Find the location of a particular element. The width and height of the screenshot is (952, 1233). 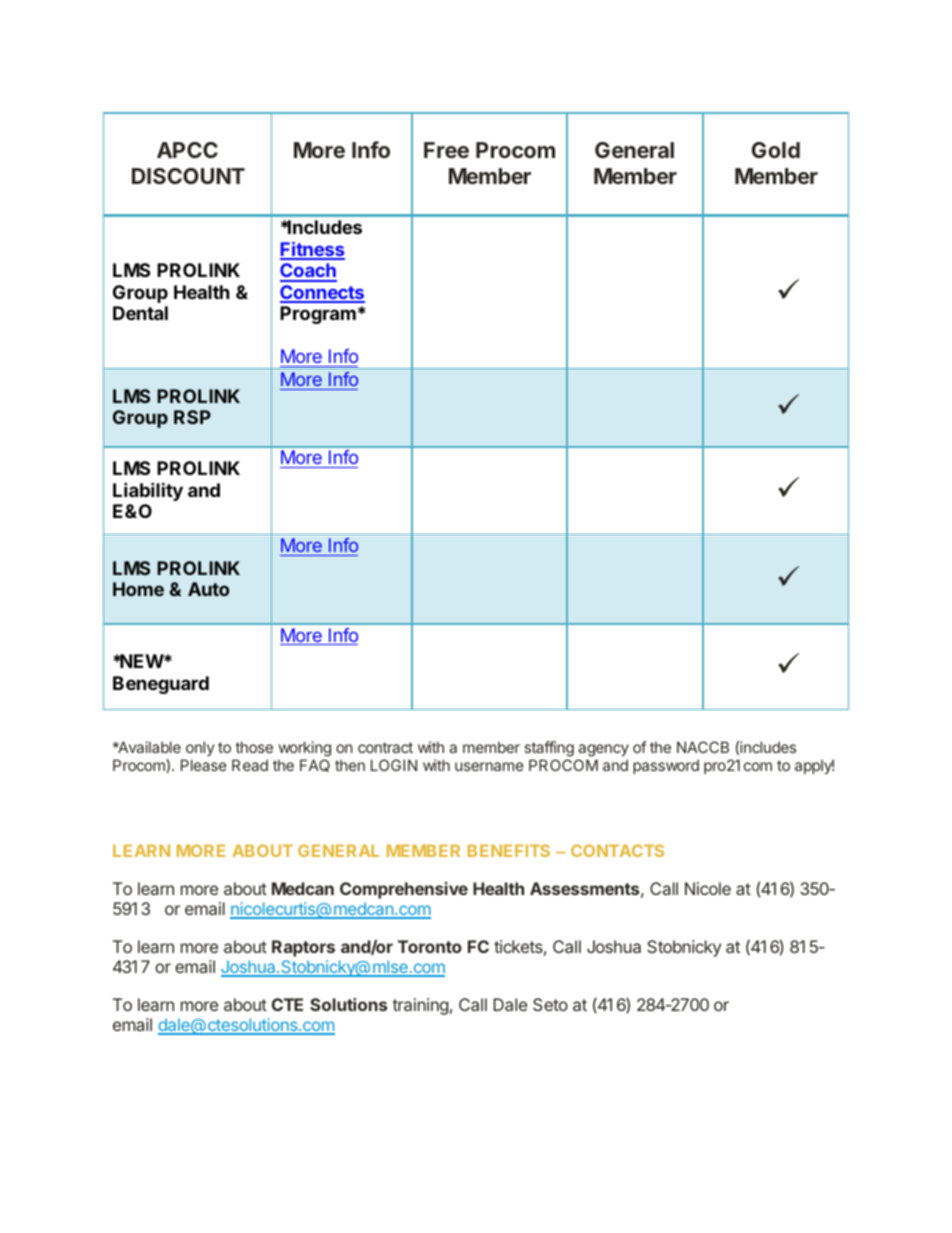

only is located at coordinates (200, 748).
